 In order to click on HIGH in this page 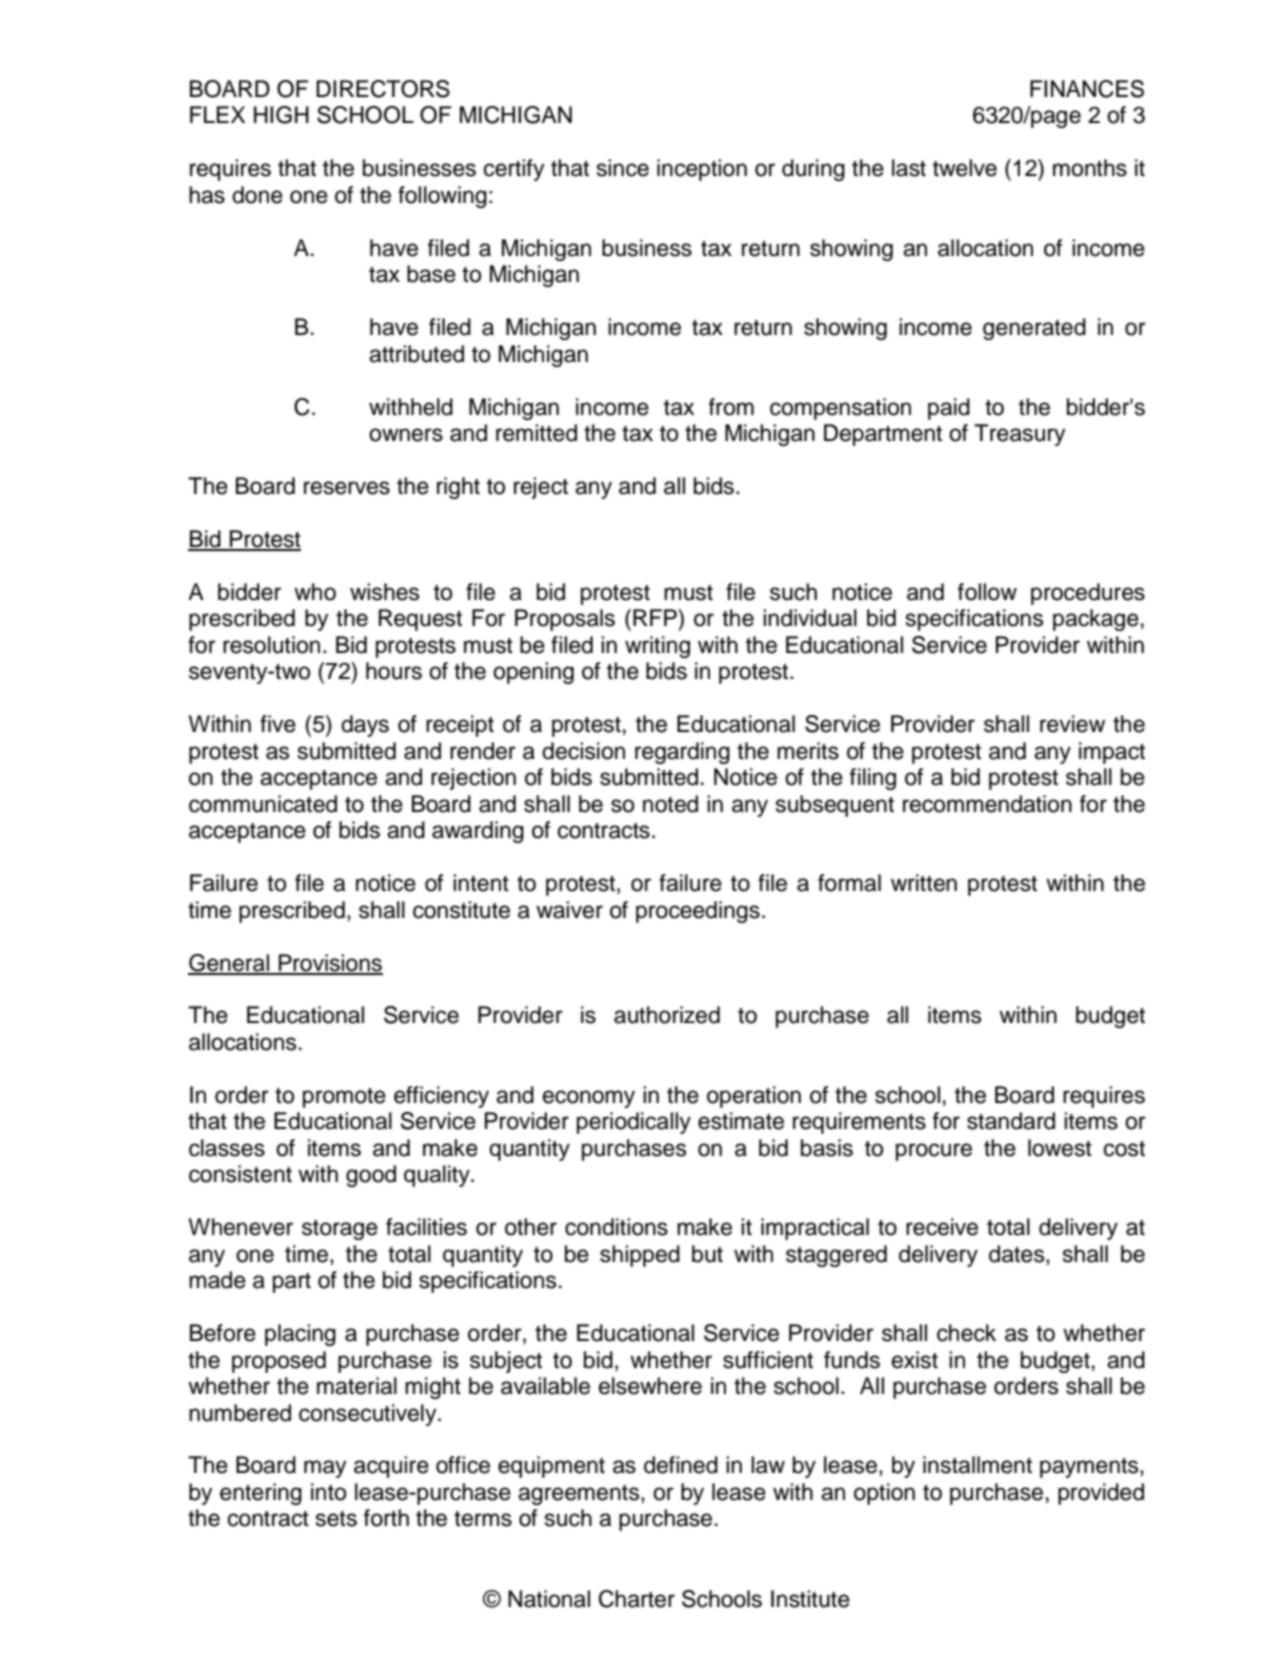, I will do `click(281, 115)`.
